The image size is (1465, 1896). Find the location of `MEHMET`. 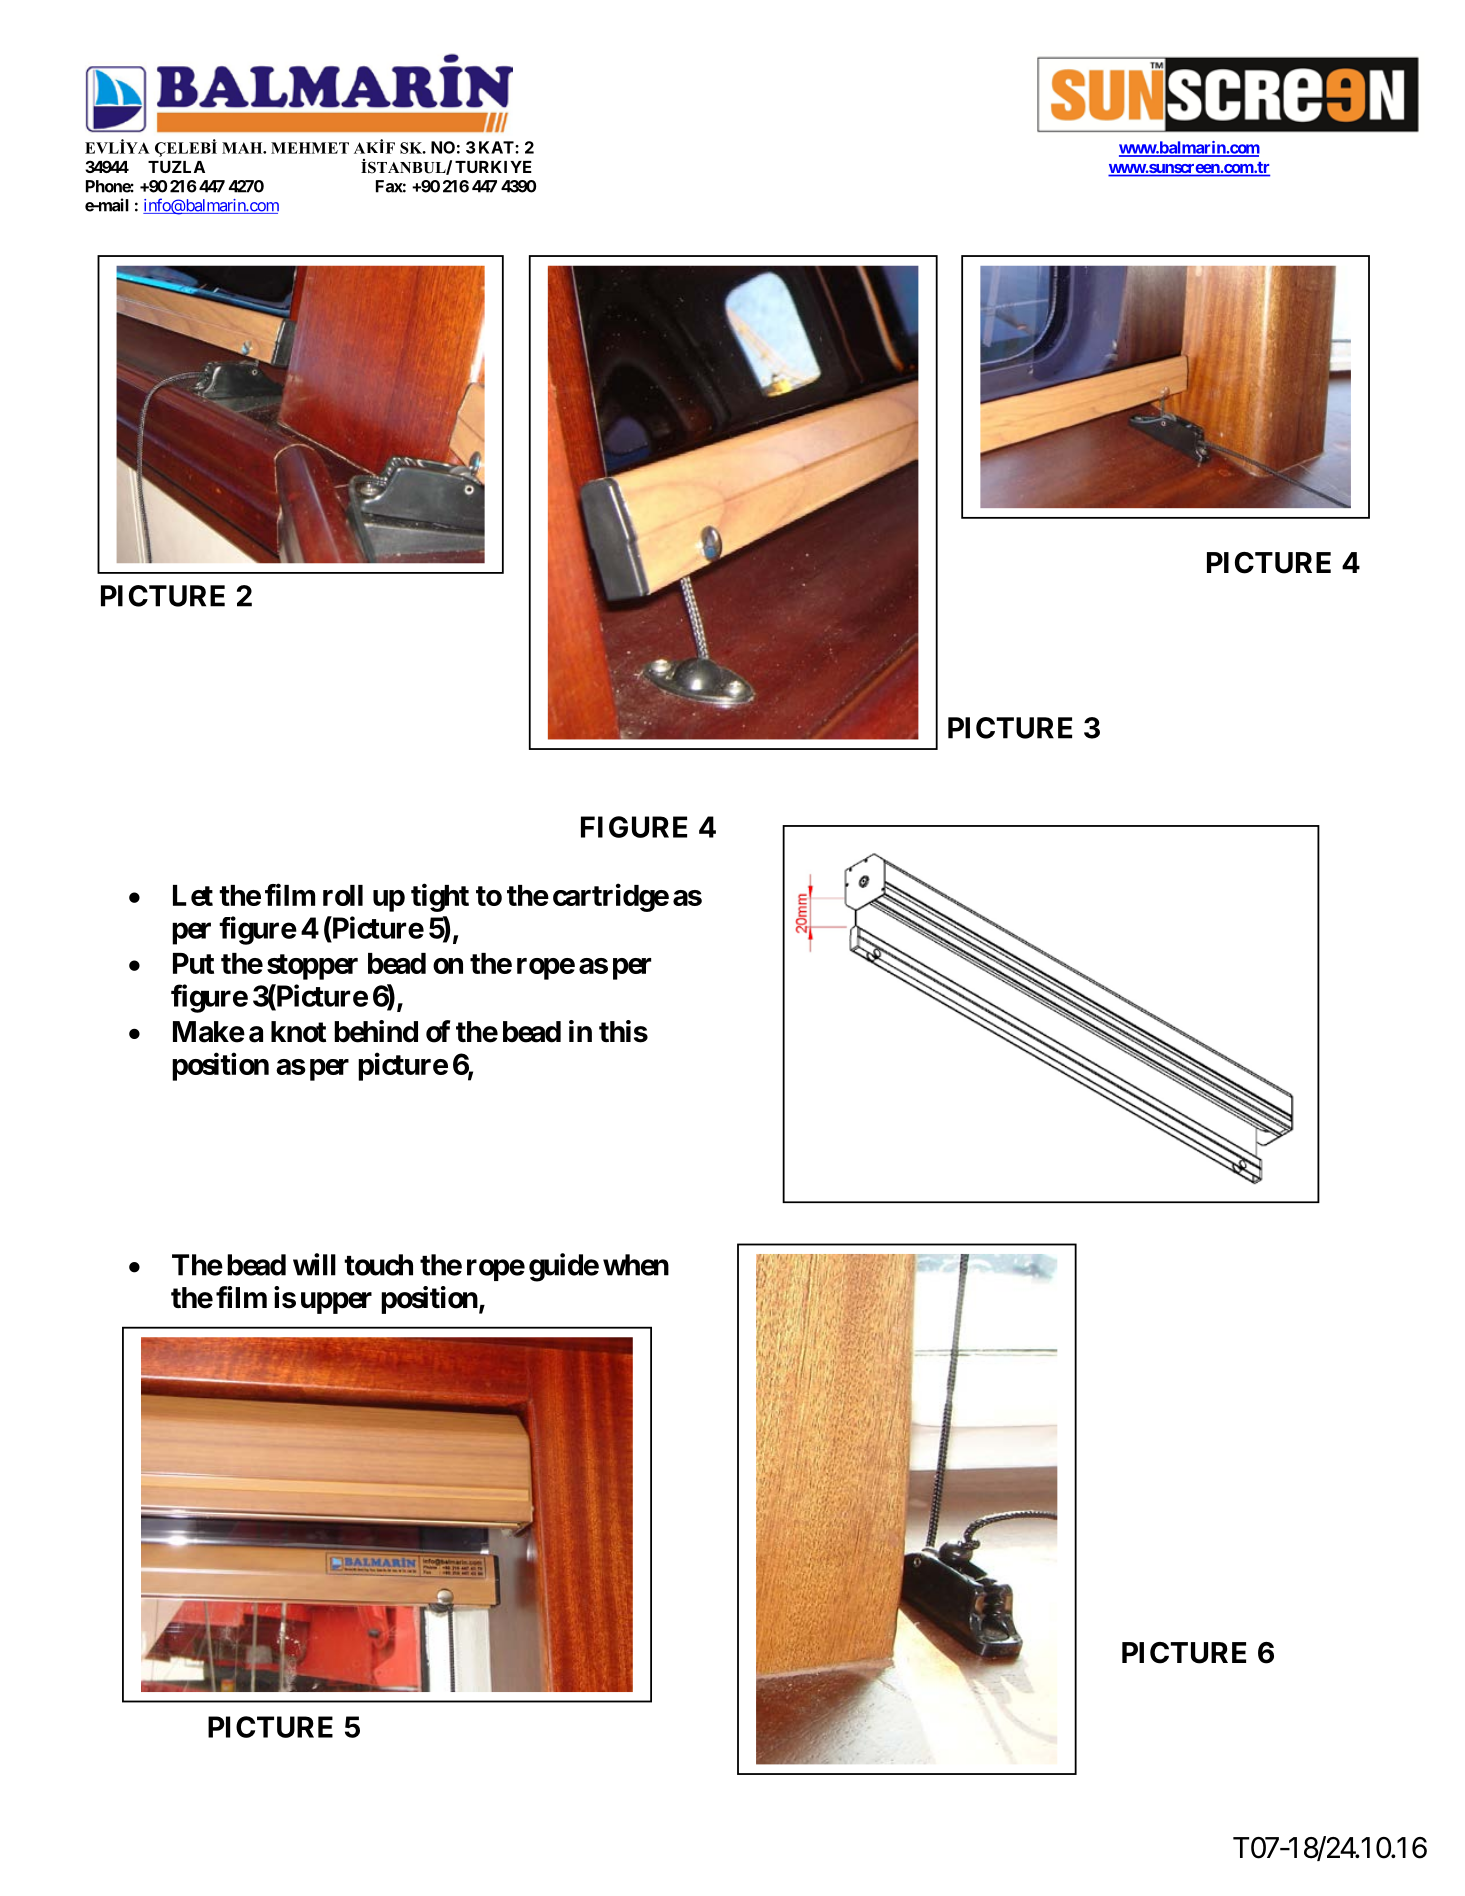

MEHMET is located at coordinates (310, 148).
